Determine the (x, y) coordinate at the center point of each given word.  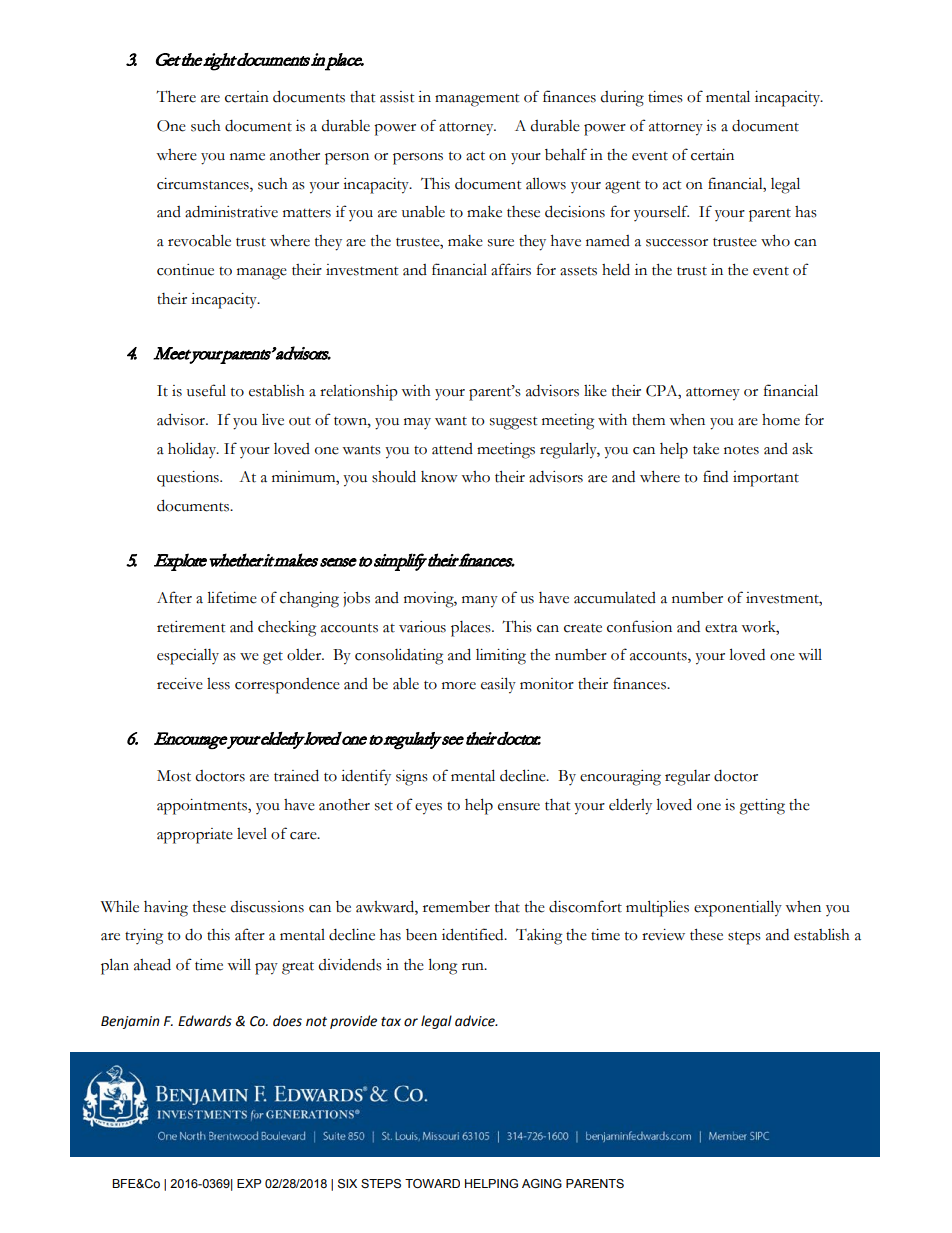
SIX (347, 1184)
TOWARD (432, 1183)
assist (397, 97)
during (622, 99)
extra (721, 628)
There (176, 96)
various (422, 627)
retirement (191, 627)
